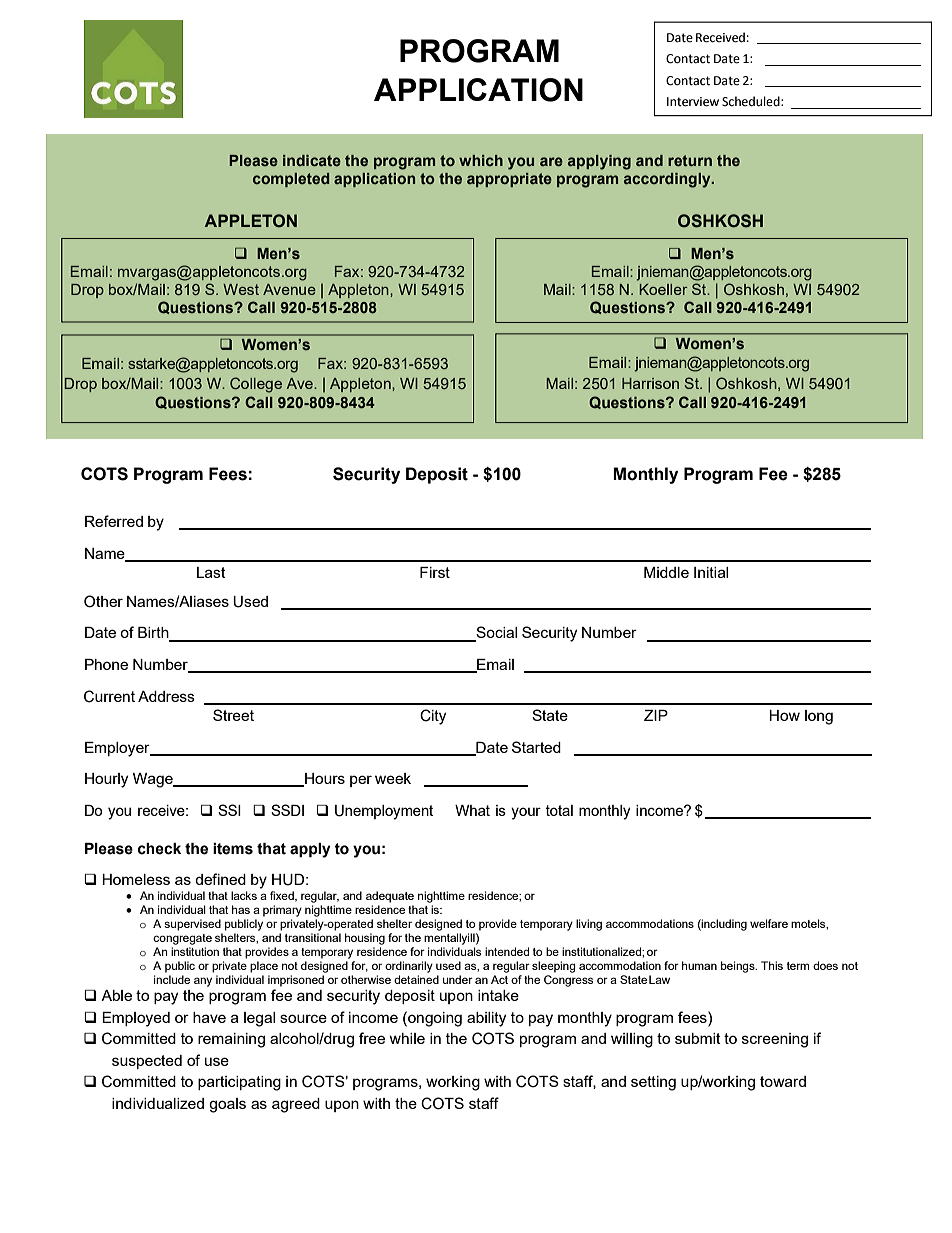  Describe the element at coordinates (784, 715) in the page. I see `How` at that location.
